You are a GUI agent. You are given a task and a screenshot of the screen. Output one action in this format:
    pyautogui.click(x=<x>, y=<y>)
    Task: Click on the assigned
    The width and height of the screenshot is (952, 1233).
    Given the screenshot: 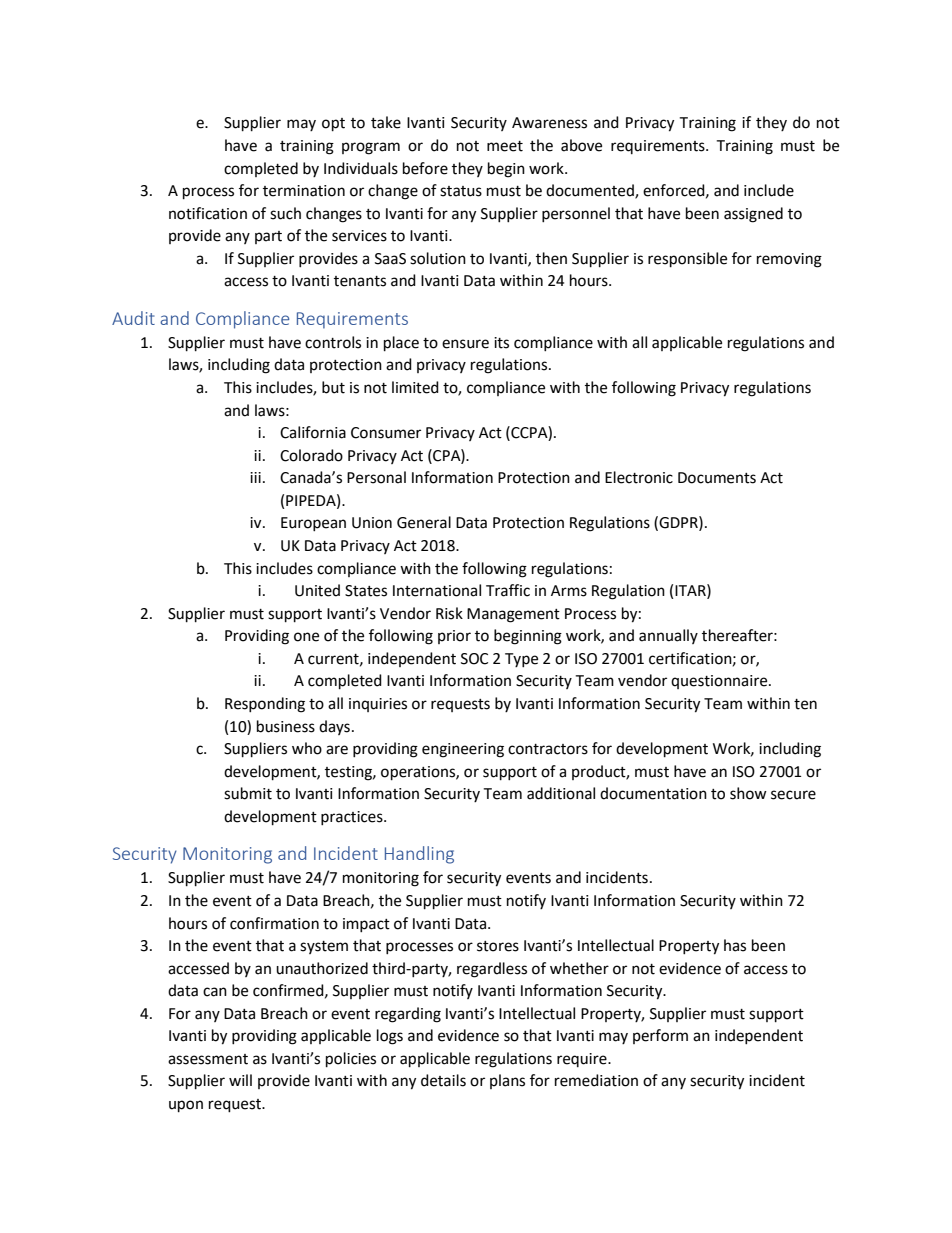 What is the action you would take?
    pyautogui.click(x=753, y=215)
